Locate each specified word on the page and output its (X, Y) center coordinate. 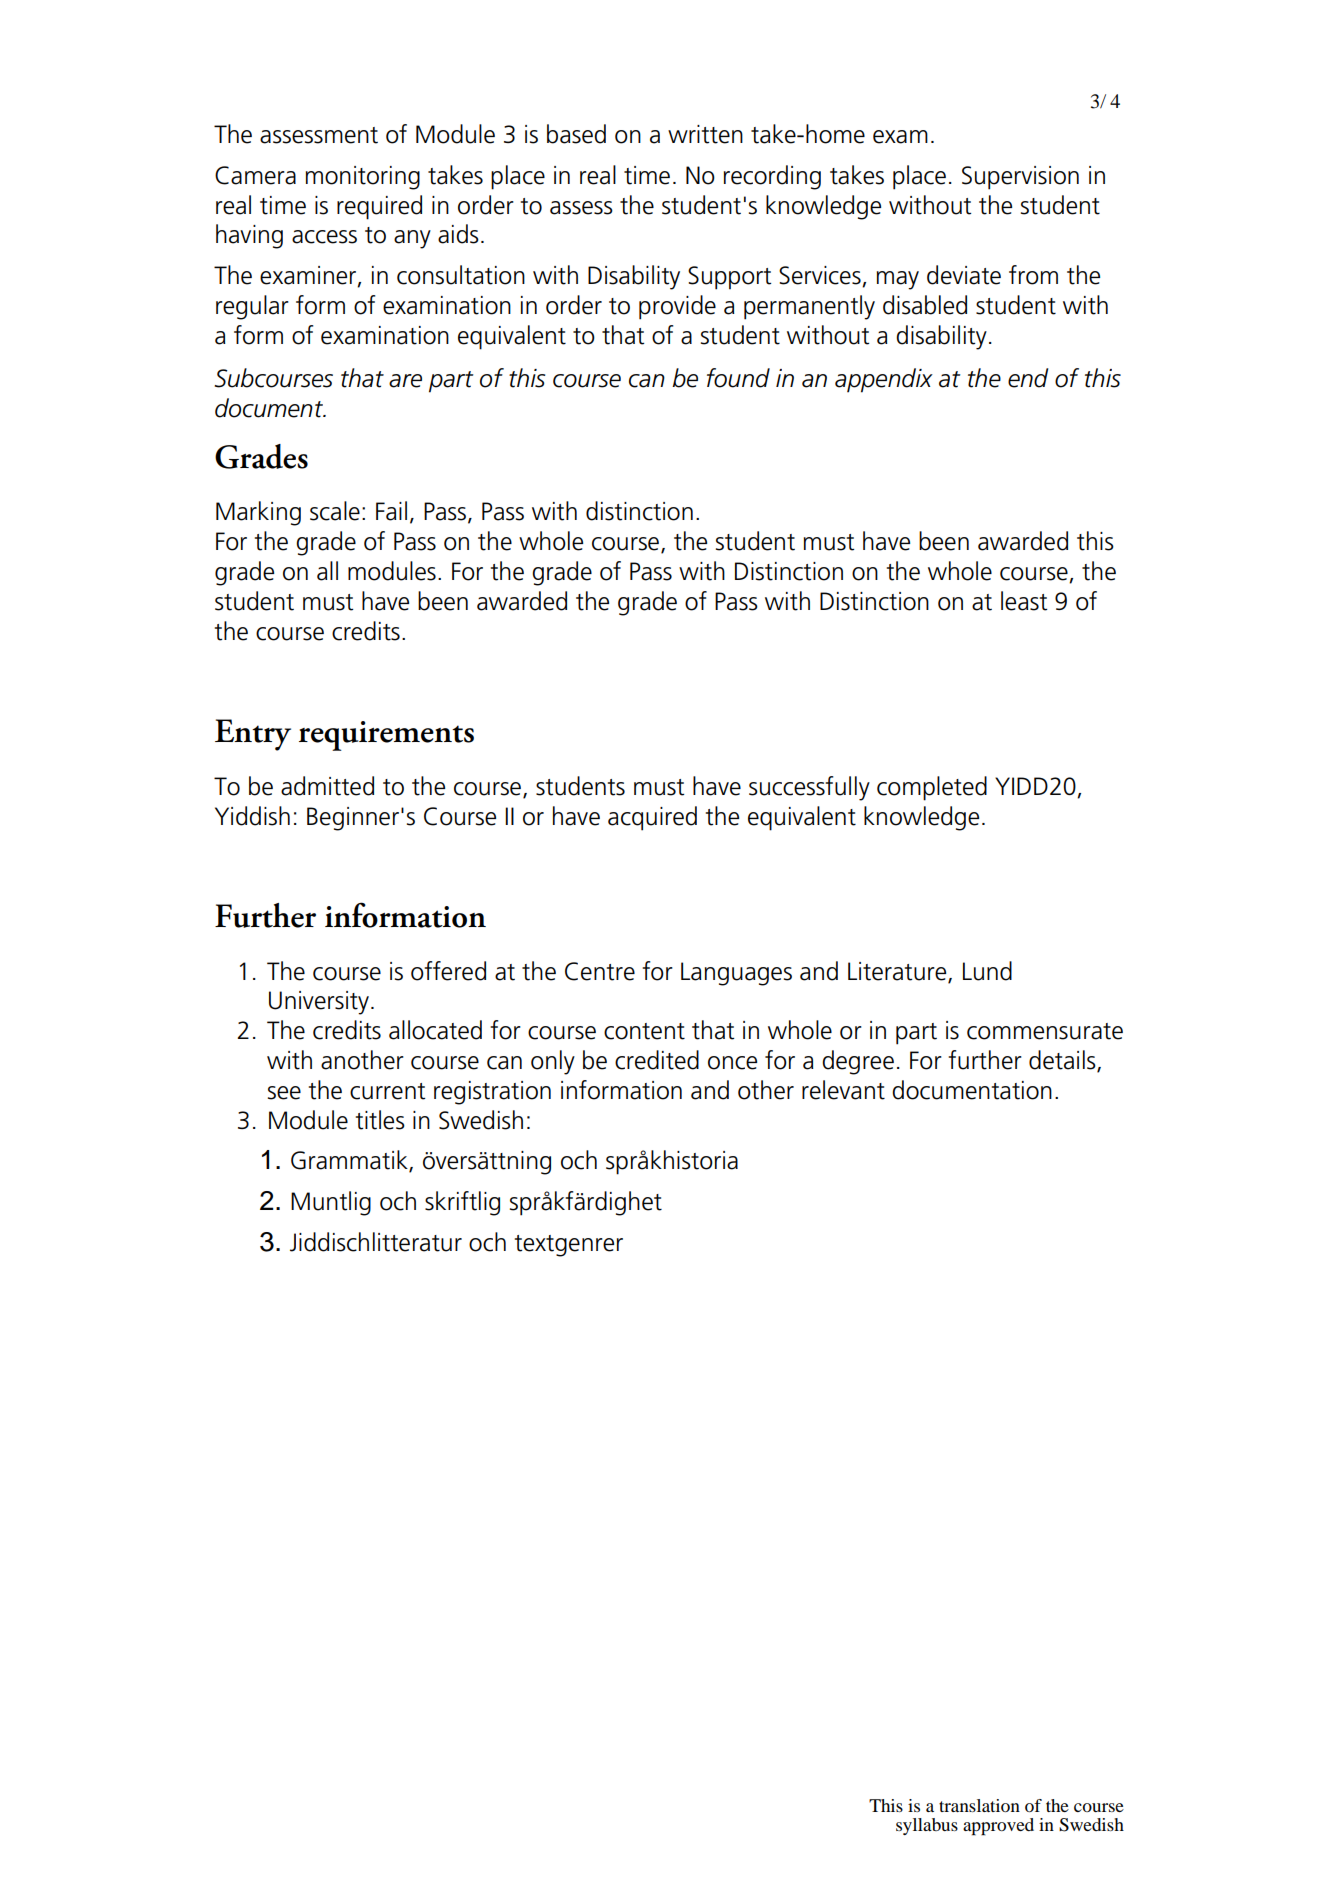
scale (335, 511)
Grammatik (350, 1161)
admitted (327, 786)
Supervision (1020, 178)
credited (657, 1060)
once (732, 1063)
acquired (652, 818)
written (705, 134)
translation (979, 1805)
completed (932, 788)
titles (380, 1120)
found (738, 378)
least (1024, 601)
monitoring (363, 178)
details (1063, 1061)
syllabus (927, 1826)
